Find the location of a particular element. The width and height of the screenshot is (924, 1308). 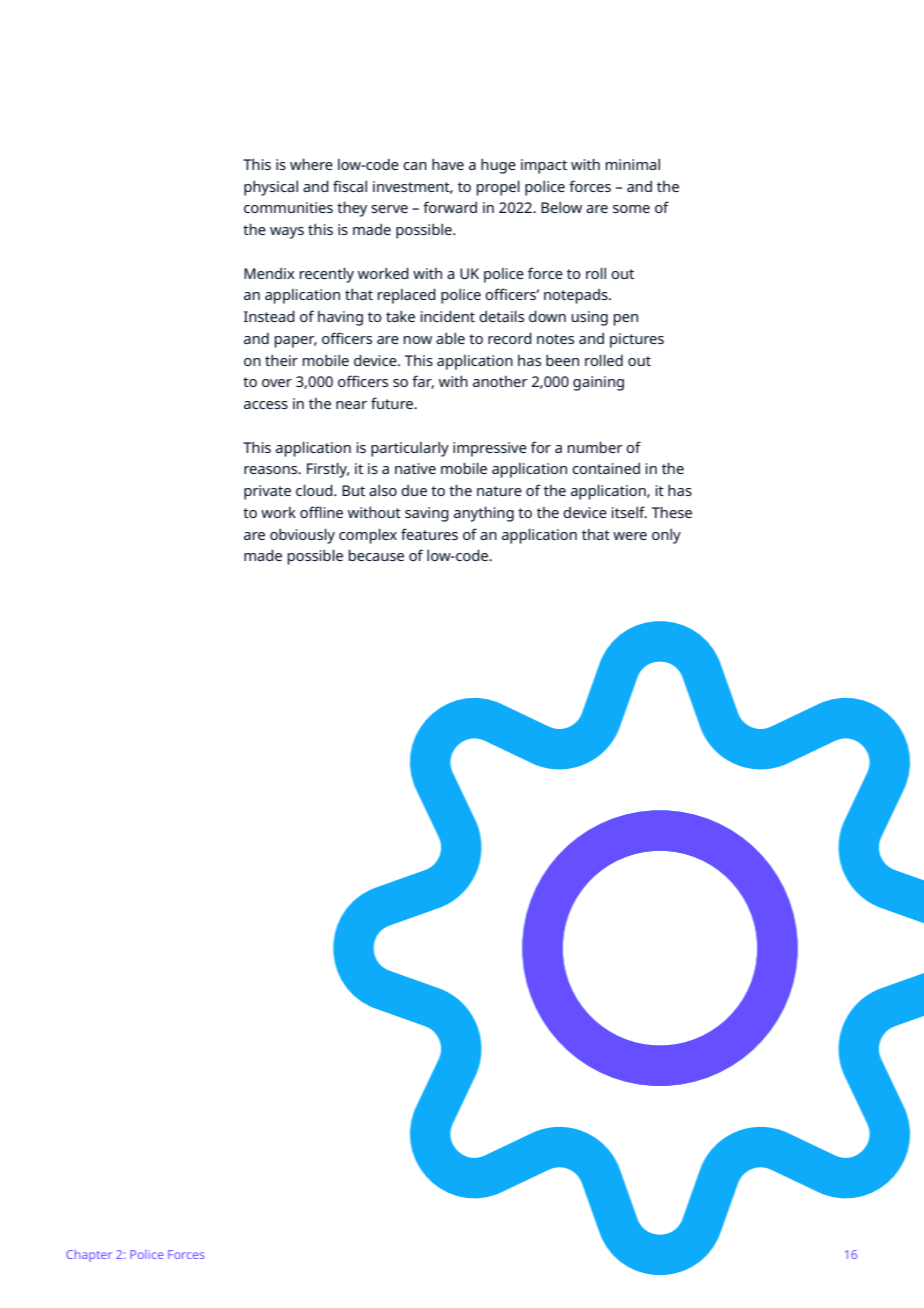

some is located at coordinates (631, 209).
